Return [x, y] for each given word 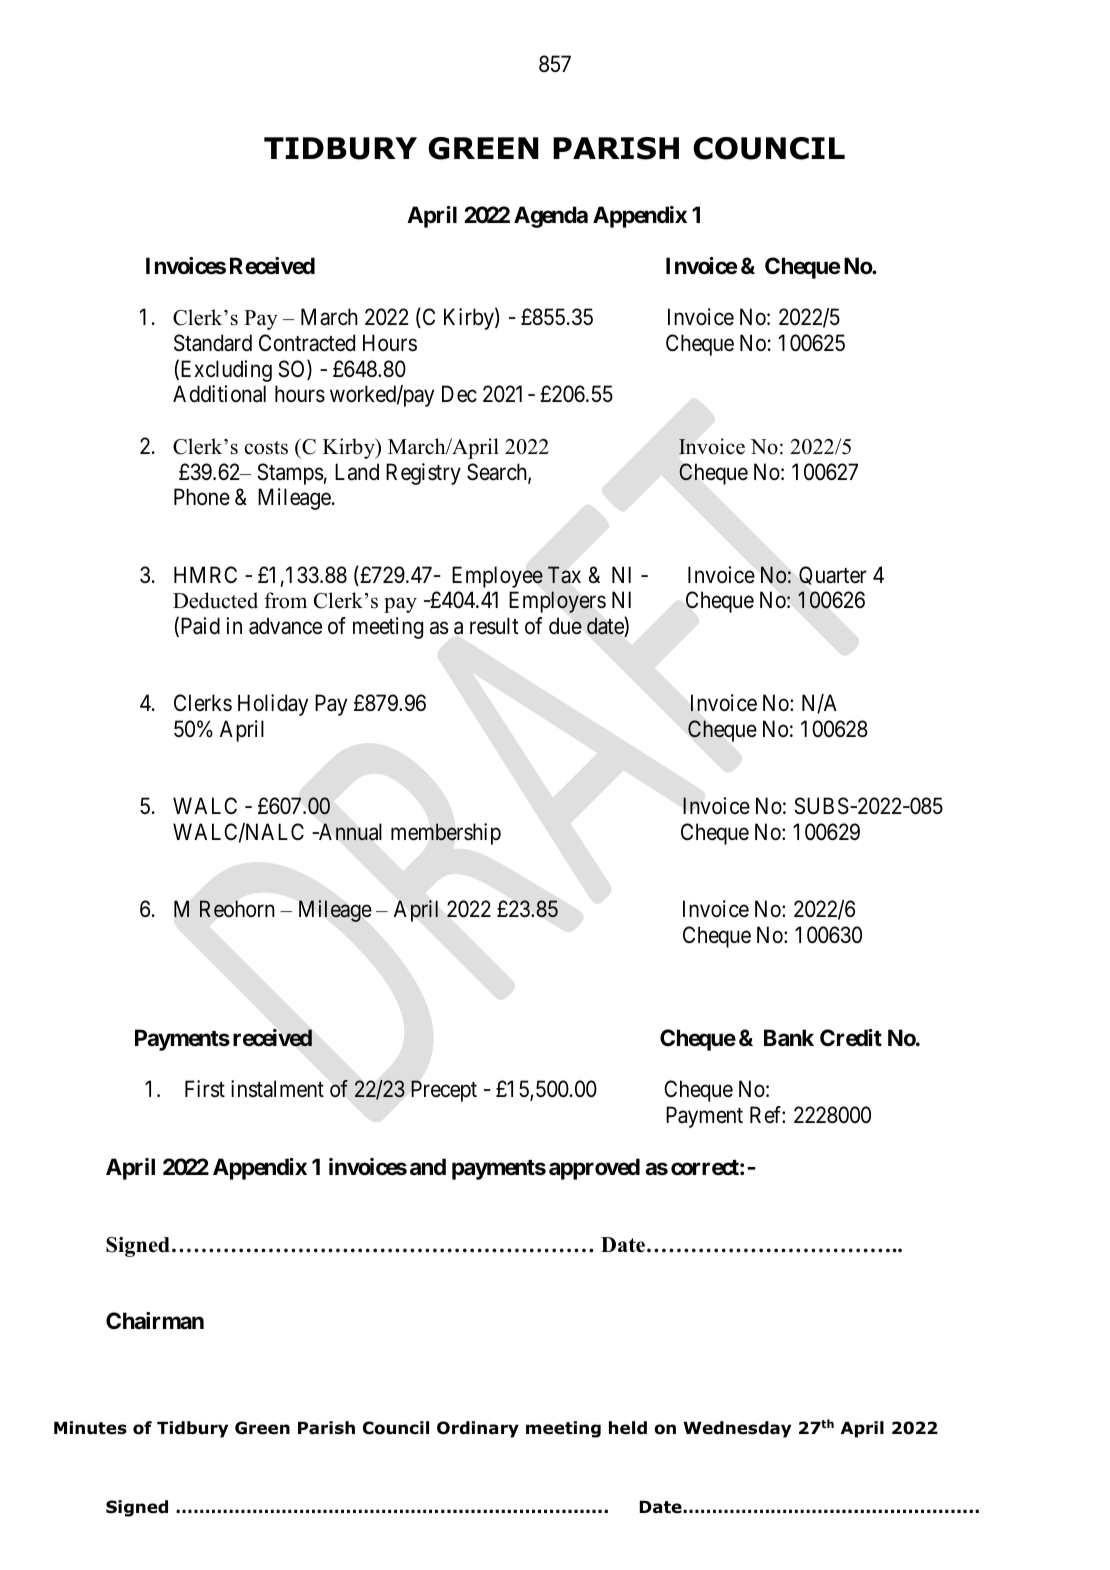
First [205, 1089]
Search [498, 473]
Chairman [155, 1321]
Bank [789, 1038]
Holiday [273, 705]
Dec [459, 394]
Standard [213, 343]
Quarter [833, 575]
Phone [202, 496]
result [494, 626]
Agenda [551, 217]
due [565, 625]
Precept [444, 1091]
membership [446, 834]
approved [594, 1169]
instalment [277, 1089]
